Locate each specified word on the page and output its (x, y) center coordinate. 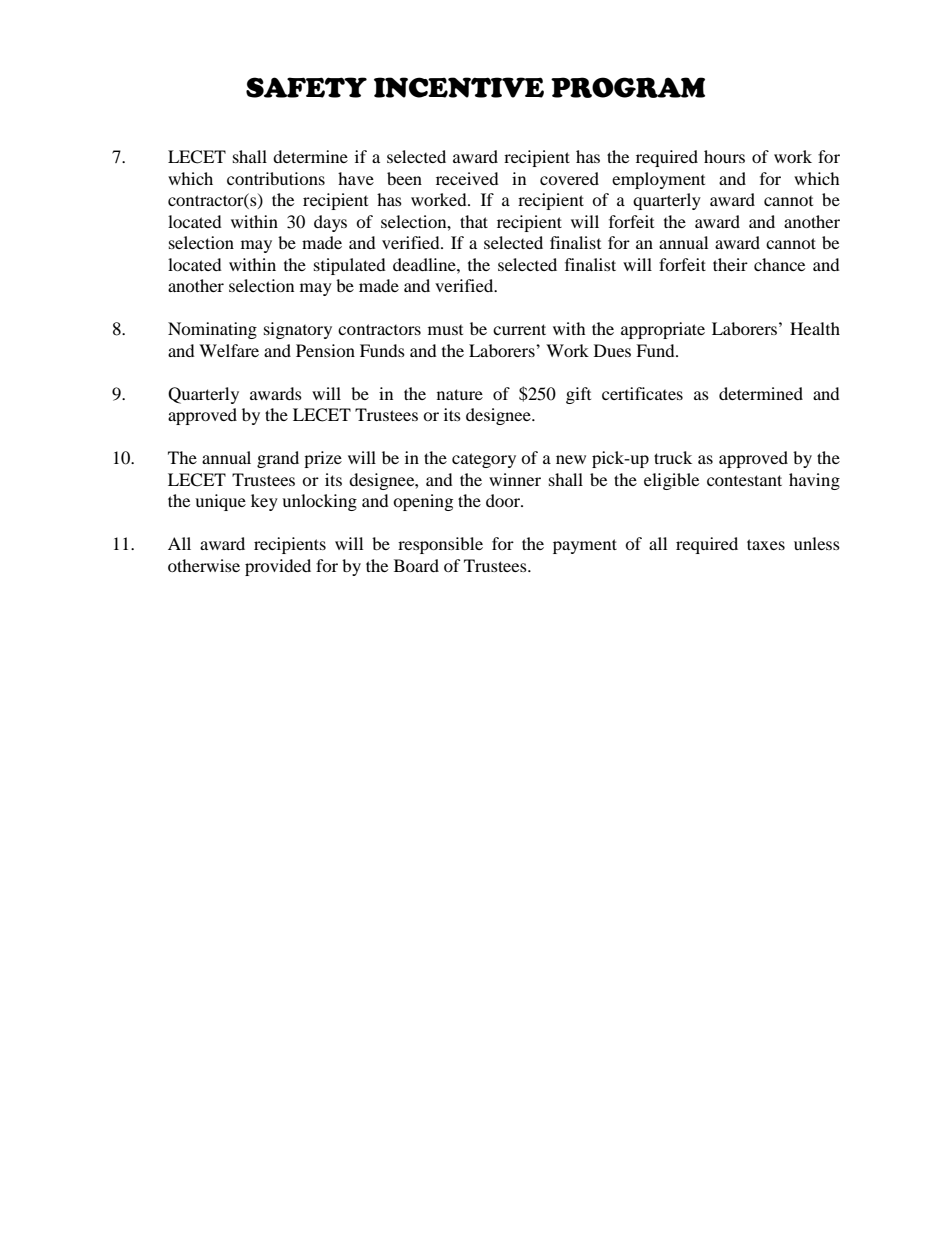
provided (278, 567)
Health (815, 328)
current (519, 329)
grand (278, 459)
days (330, 223)
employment (658, 180)
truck (673, 457)
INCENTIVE (459, 87)
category (484, 460)
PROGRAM (628, 87)
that (474, 221)
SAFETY (306, 87)
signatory (298, 330)
